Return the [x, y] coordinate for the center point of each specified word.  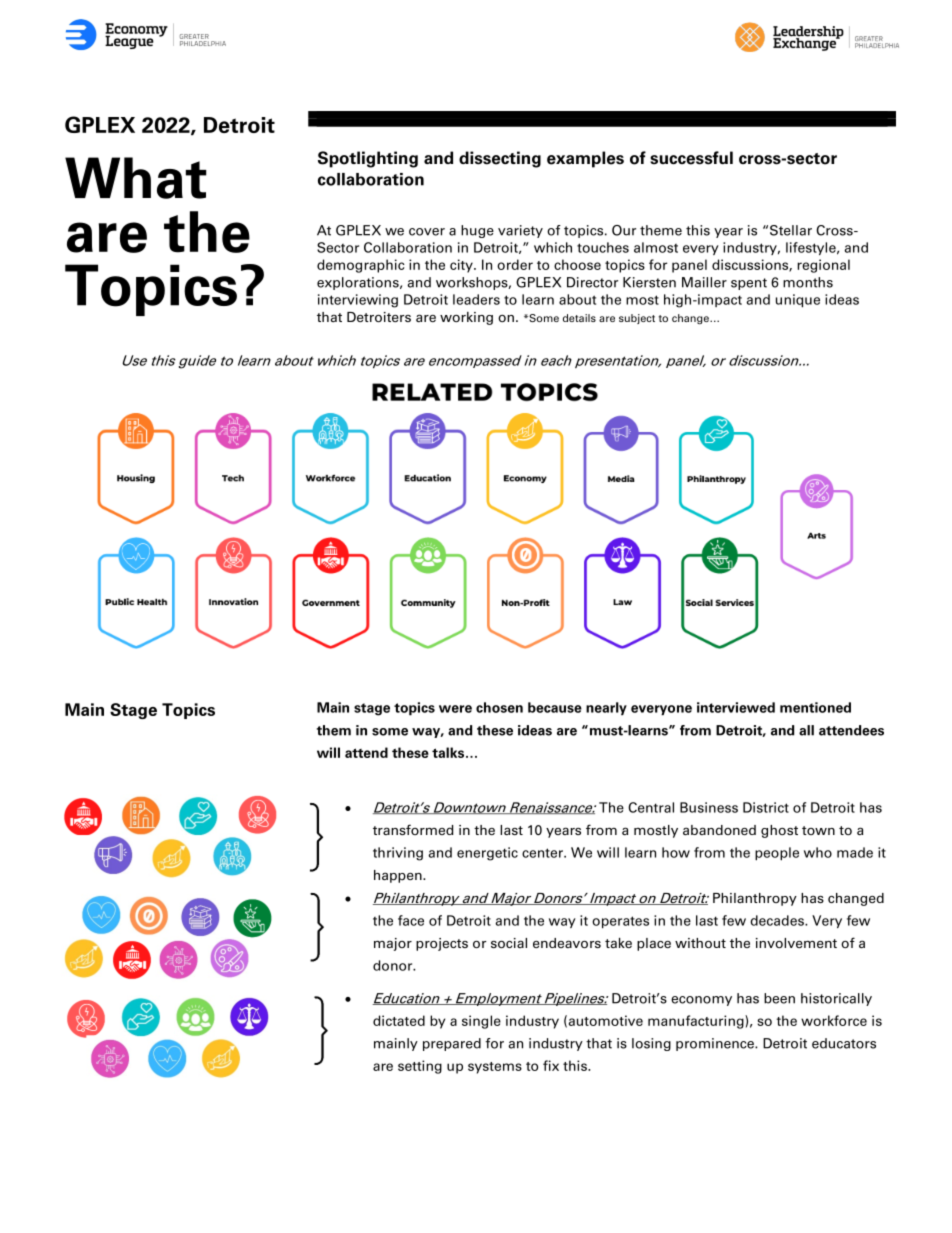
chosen [499, 707]
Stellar [791, 230]
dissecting [500, 159]
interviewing [358, 301]
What [136, 178]
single [481, 1022]
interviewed [736, 707]
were [455, 709]
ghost [779, 831]
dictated [399, 1020]
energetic [487, 854]
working [466, 318]
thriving [398, 854]
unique [798, 301]
